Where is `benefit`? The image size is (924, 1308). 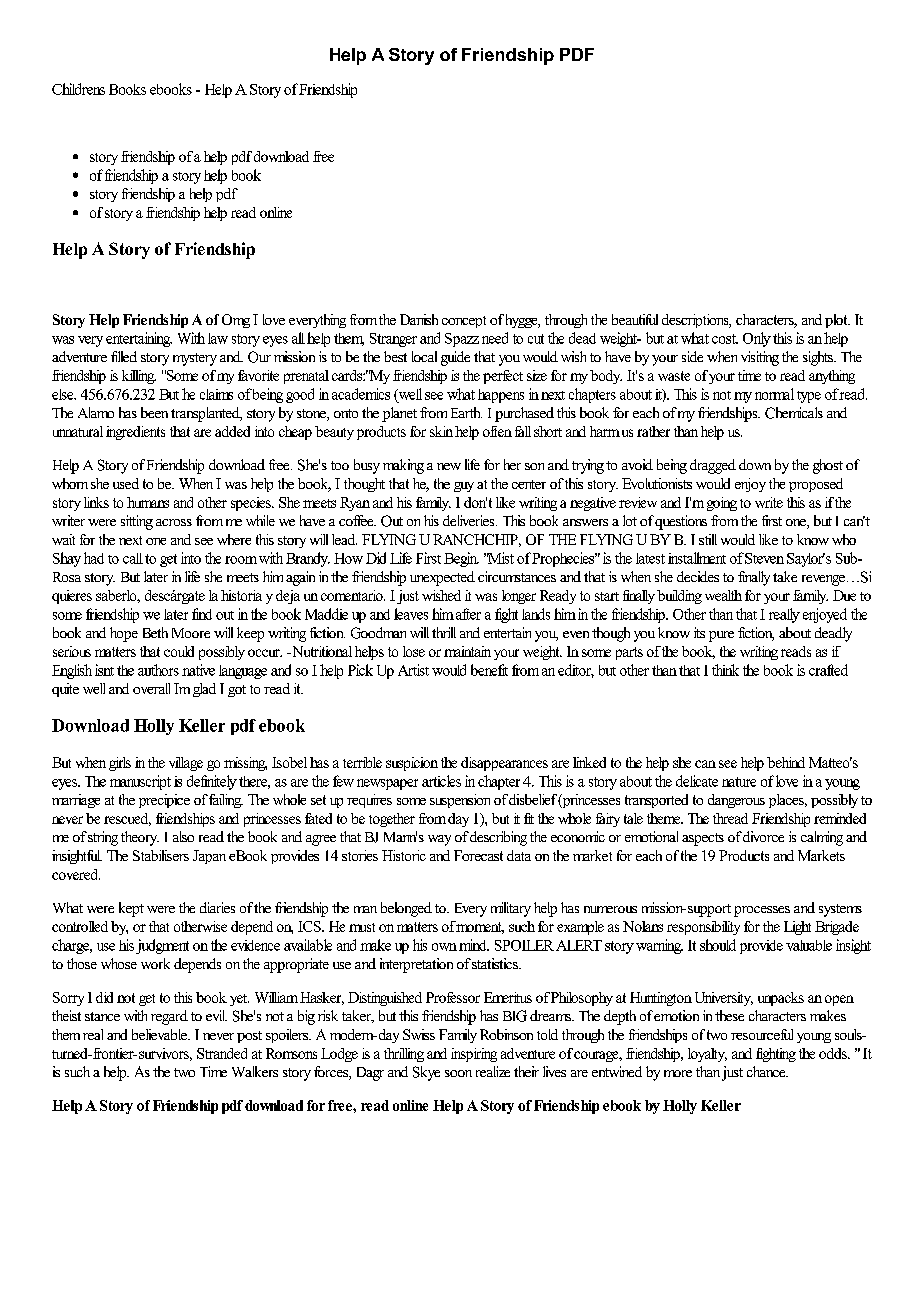 benefit is located at coordinates (489, 670).
